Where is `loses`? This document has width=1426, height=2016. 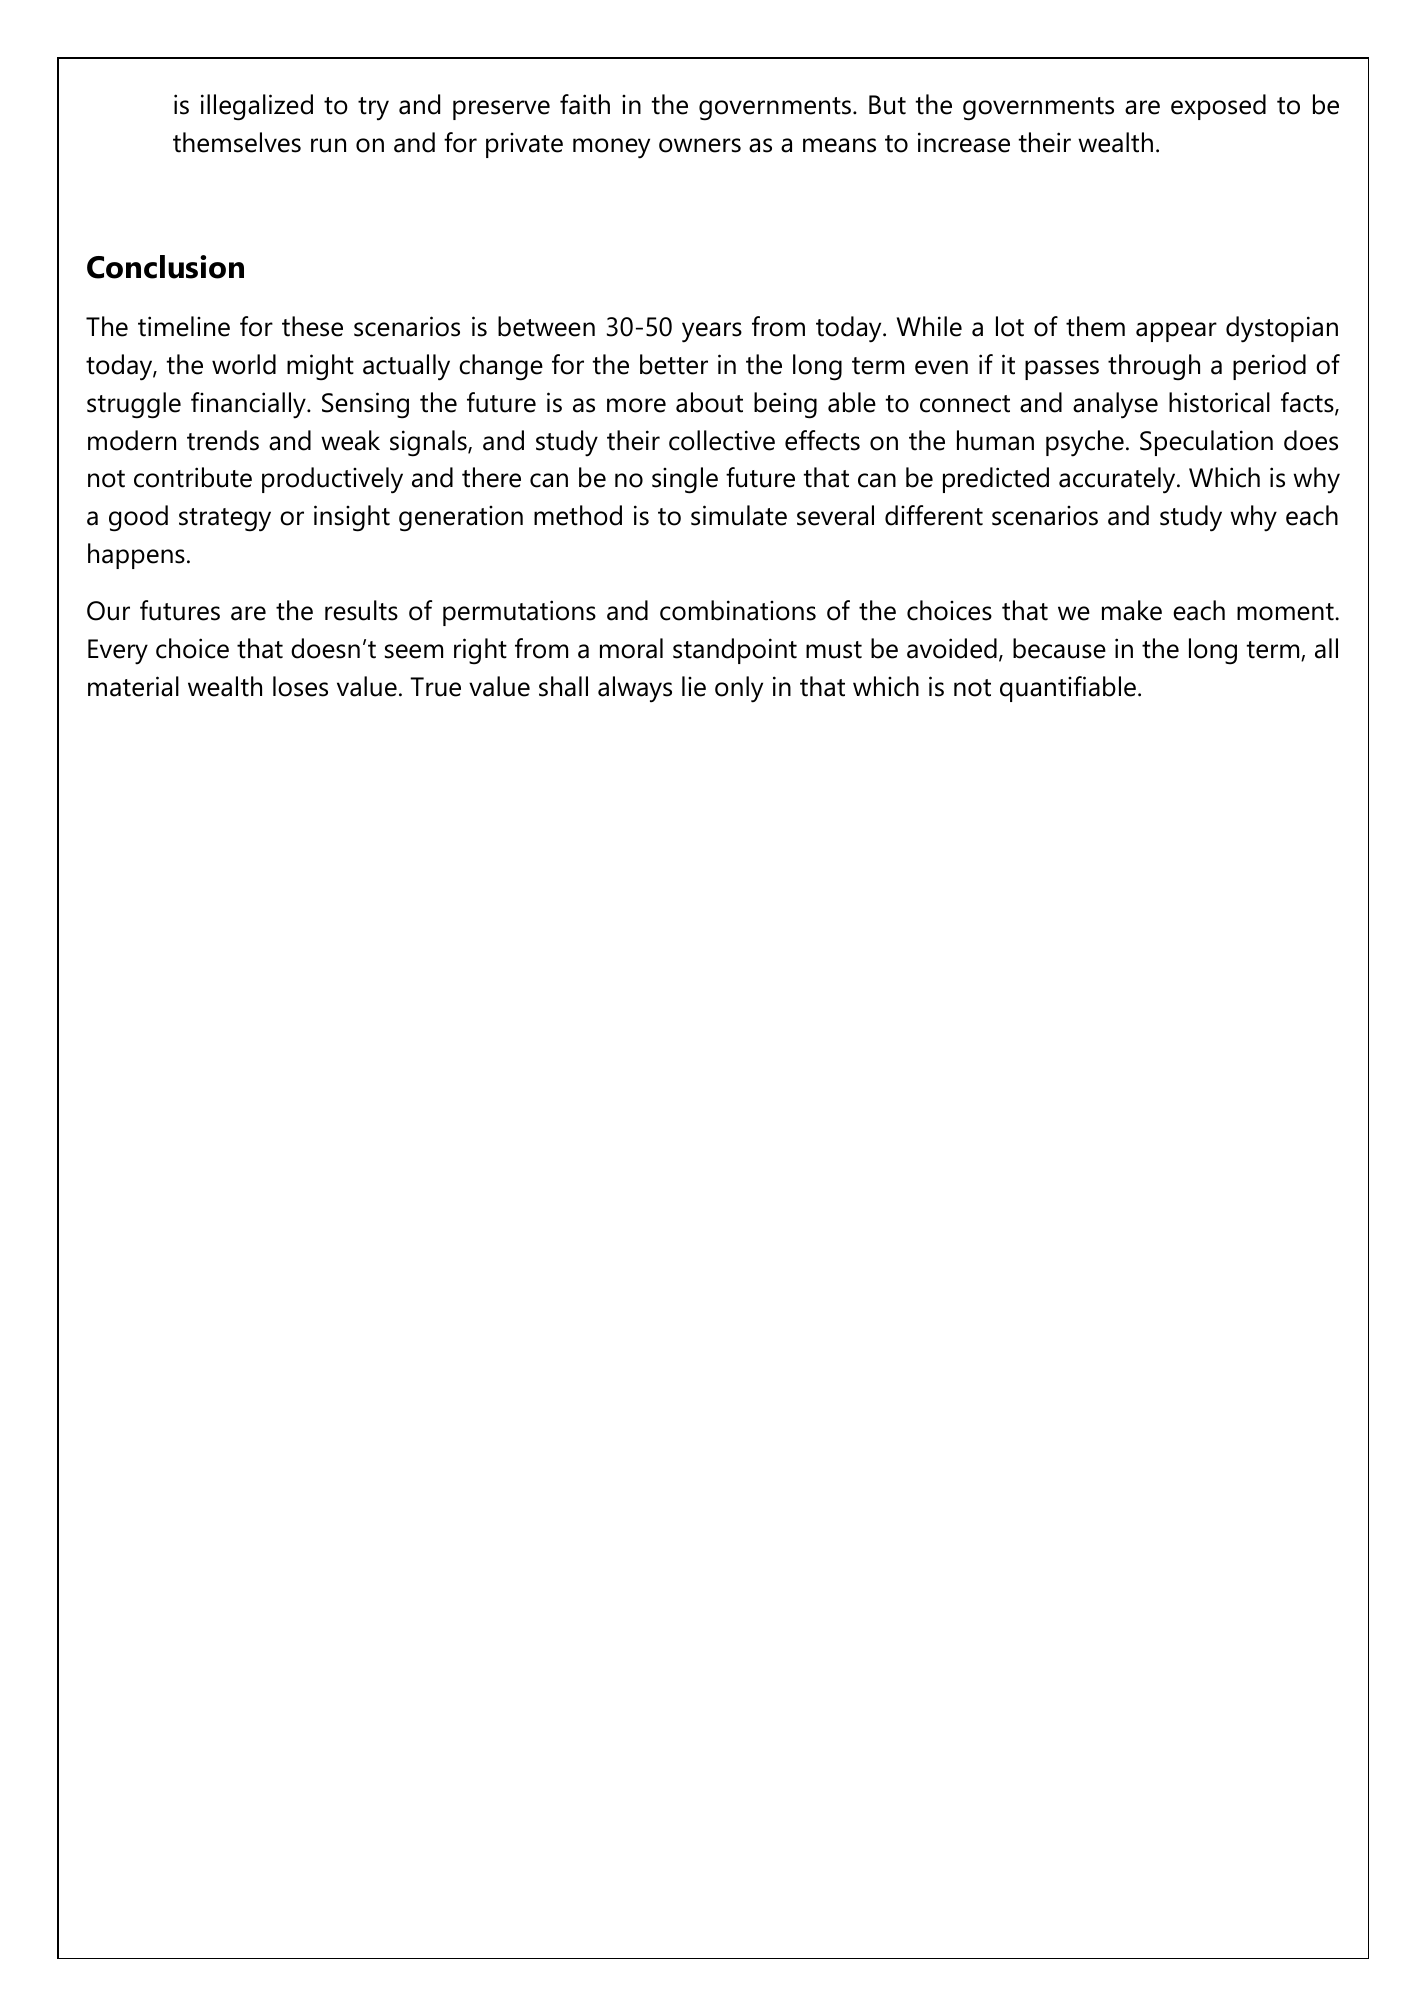 loses is located at coordinates (300, 686).
